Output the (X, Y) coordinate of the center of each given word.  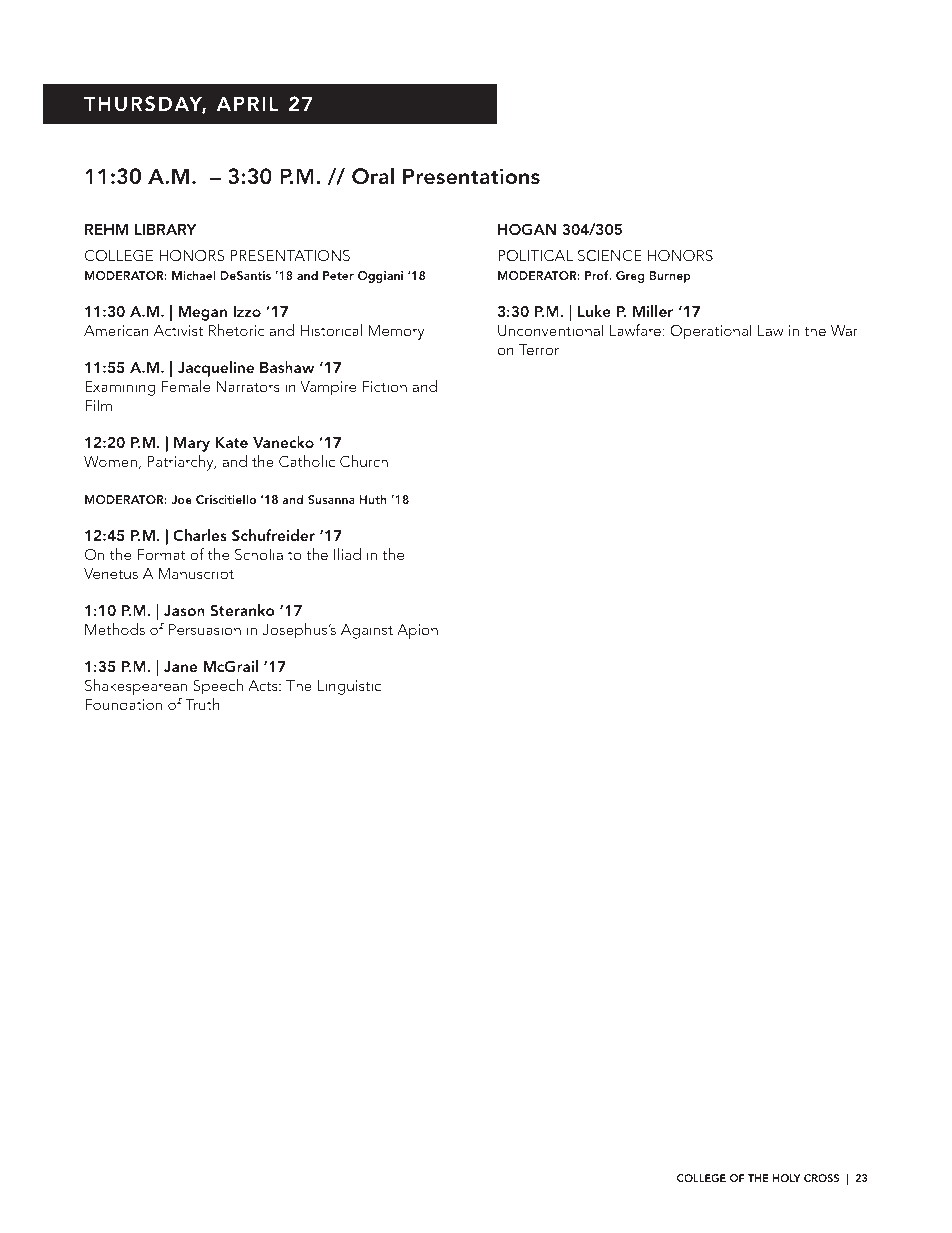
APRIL (247, 103)
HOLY (787, 1178)
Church (364, 461)
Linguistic (349, 687)
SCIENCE (610, 255)
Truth (202, 704)
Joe (181, 499)
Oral (373, 176)
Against (367, 631)
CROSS (821, 1178)
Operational (711, 332)
